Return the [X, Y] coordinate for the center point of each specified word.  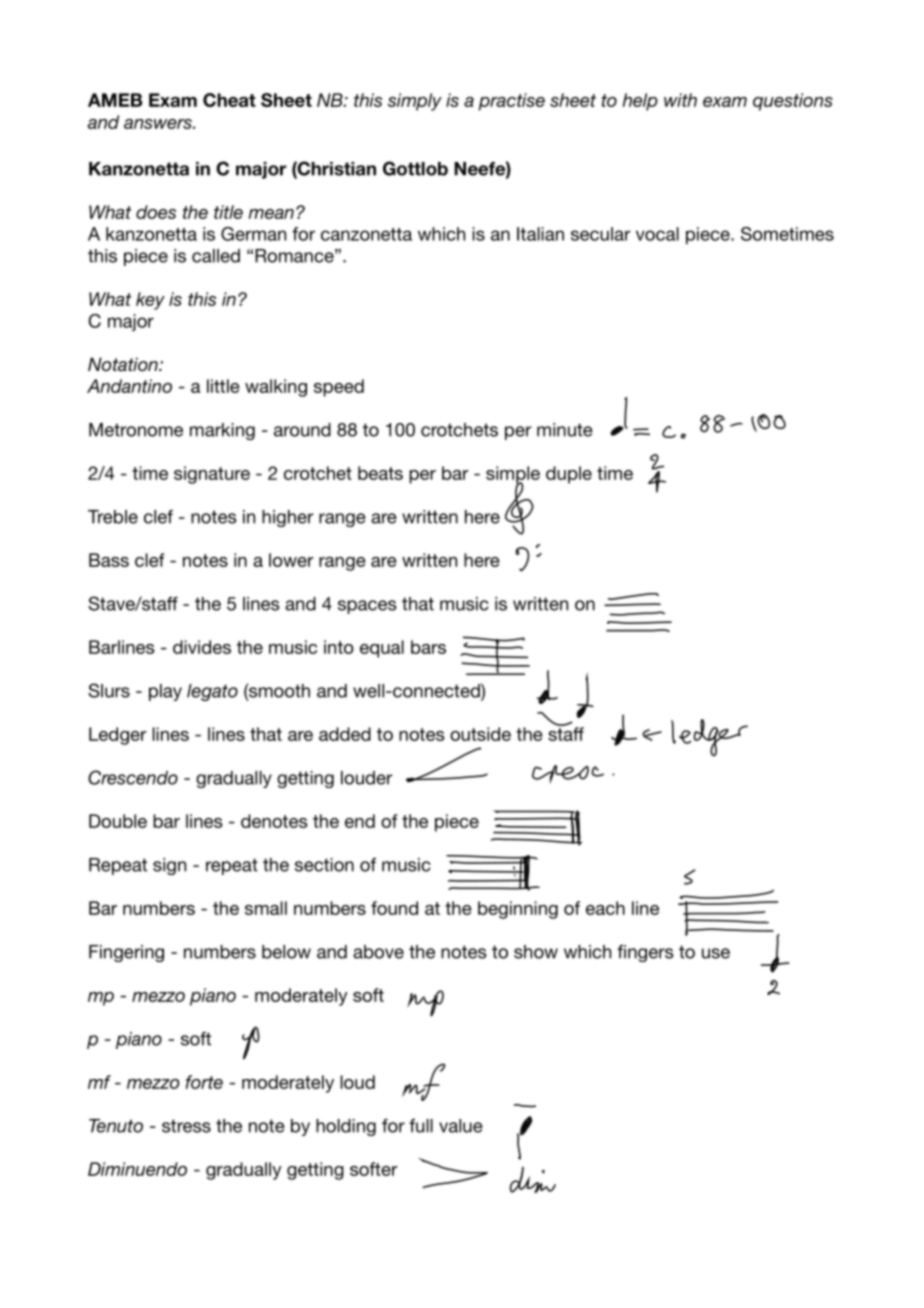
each [605, 908]
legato [212, 692]
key [150, 301]
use [716, 953]
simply [415, 102]
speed [339, 388]
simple [513, 476]
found [394, 908]
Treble [113, 517]
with [680, 100]
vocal [657, 234]
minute [565, 430]
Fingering [126, 953]
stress [186, 1126]
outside [480, 734]
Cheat [229, 100]
